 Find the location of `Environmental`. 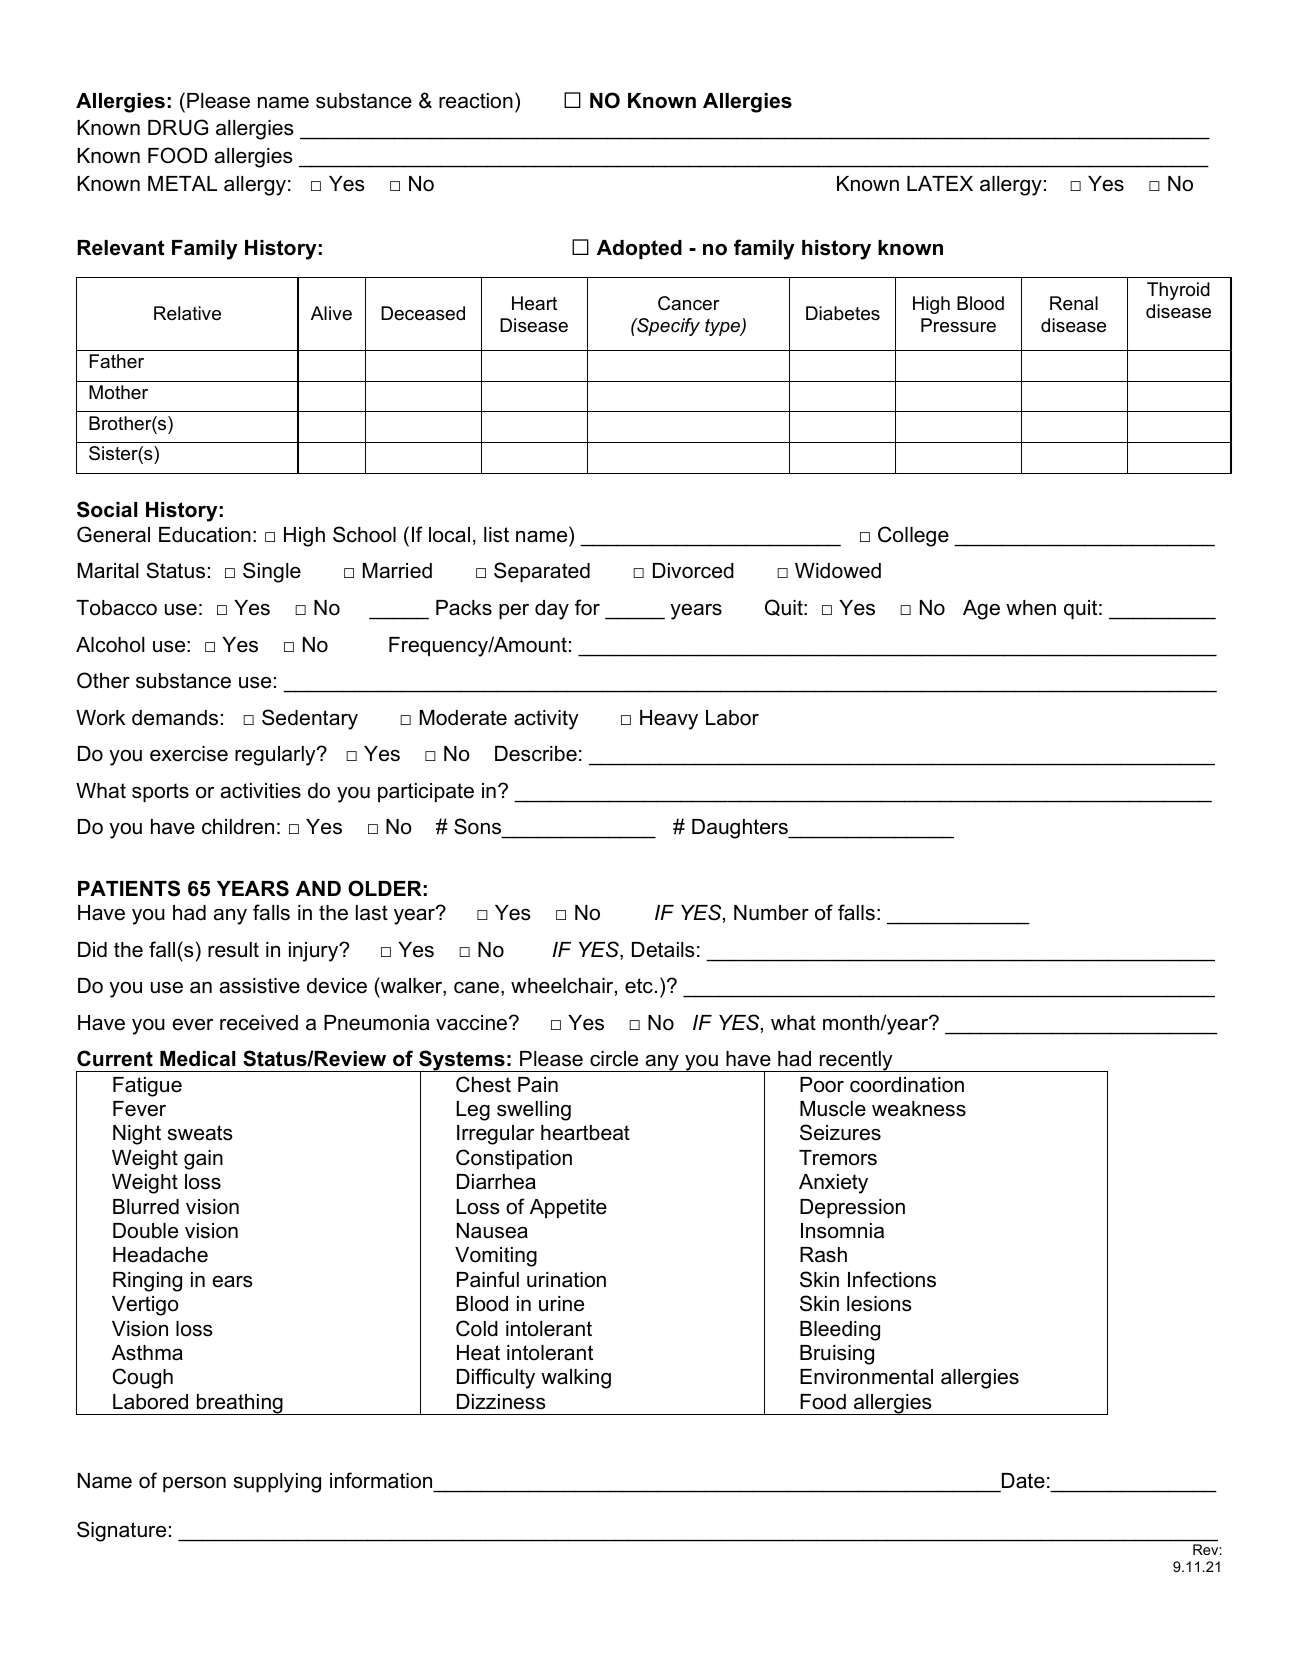

Environmental is located at coordinates (866, 1377).
